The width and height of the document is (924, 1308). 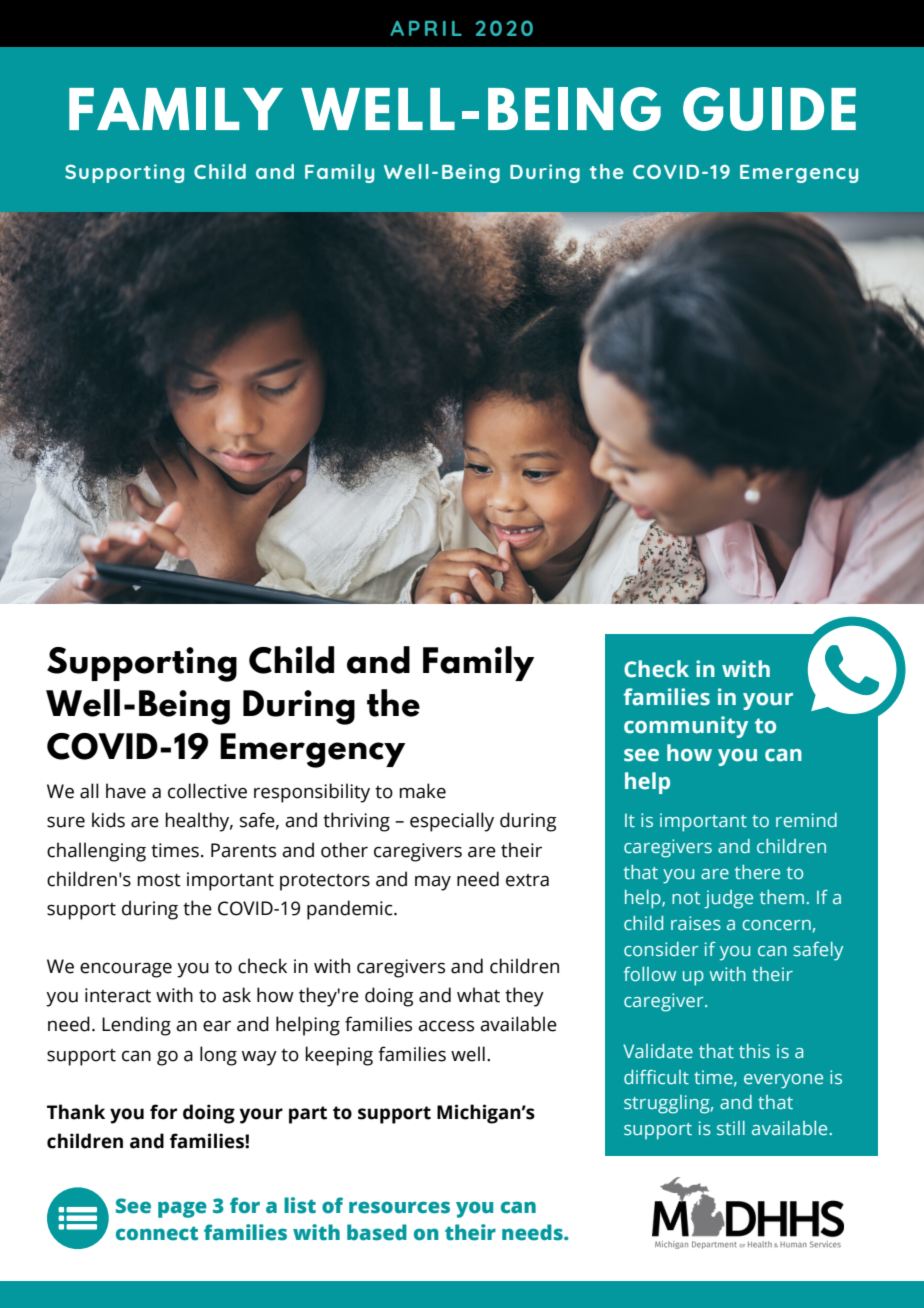 What do you see at coordinates (399, 1207) in the document?
I see `resources` at bounding box center [399, 1207].
